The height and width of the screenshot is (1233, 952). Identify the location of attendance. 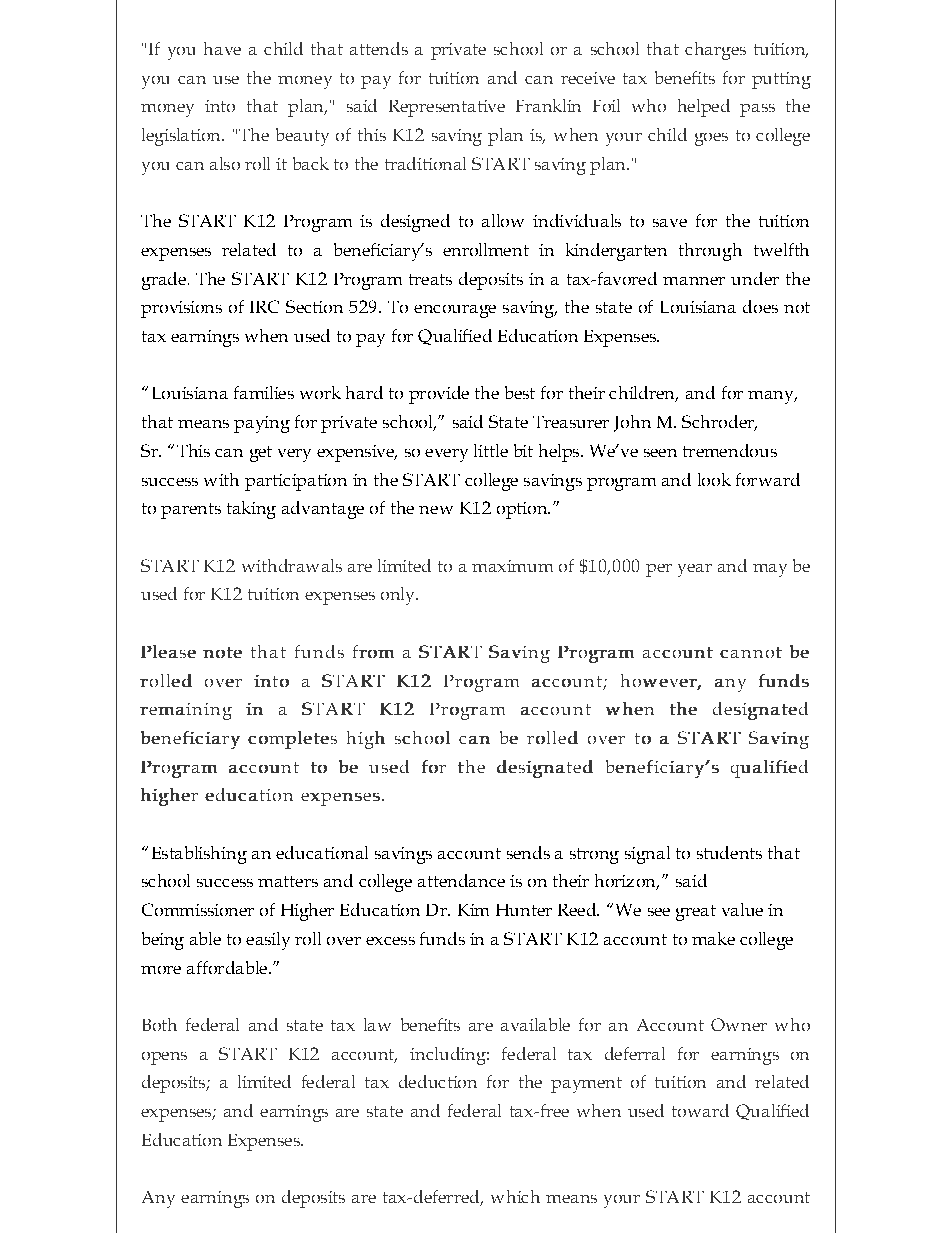
(461, 880).
